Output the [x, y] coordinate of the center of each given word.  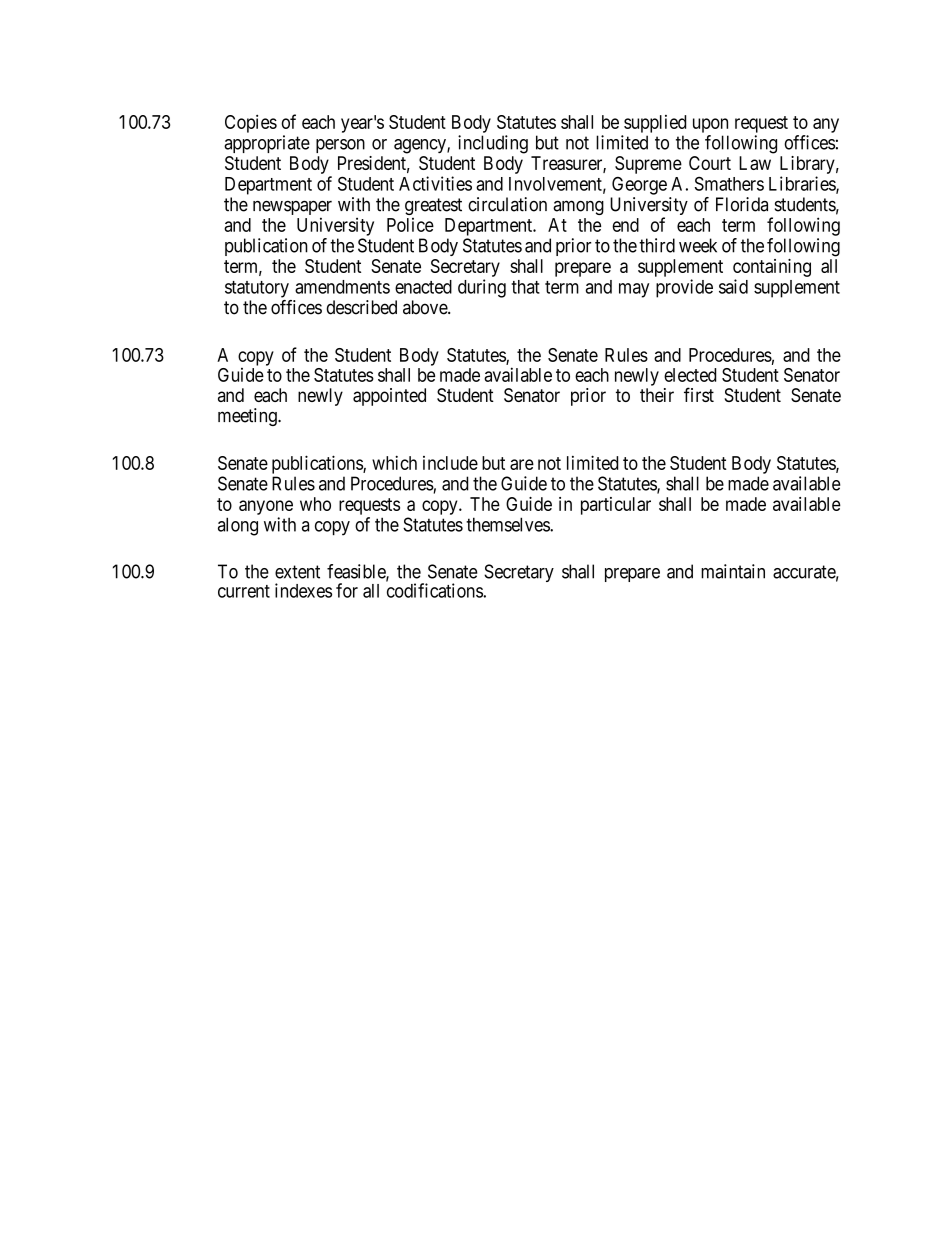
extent [297, 572]
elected [690, 375]
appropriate [267, 144]
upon [710, 125]
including [493, 144]
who [315, 504]
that [525, 287]
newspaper [292, 209]
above [426, 307]
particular [616, 506]
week [698, 245]
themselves [508, 524]
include [450, 463]
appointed [389, 397]
